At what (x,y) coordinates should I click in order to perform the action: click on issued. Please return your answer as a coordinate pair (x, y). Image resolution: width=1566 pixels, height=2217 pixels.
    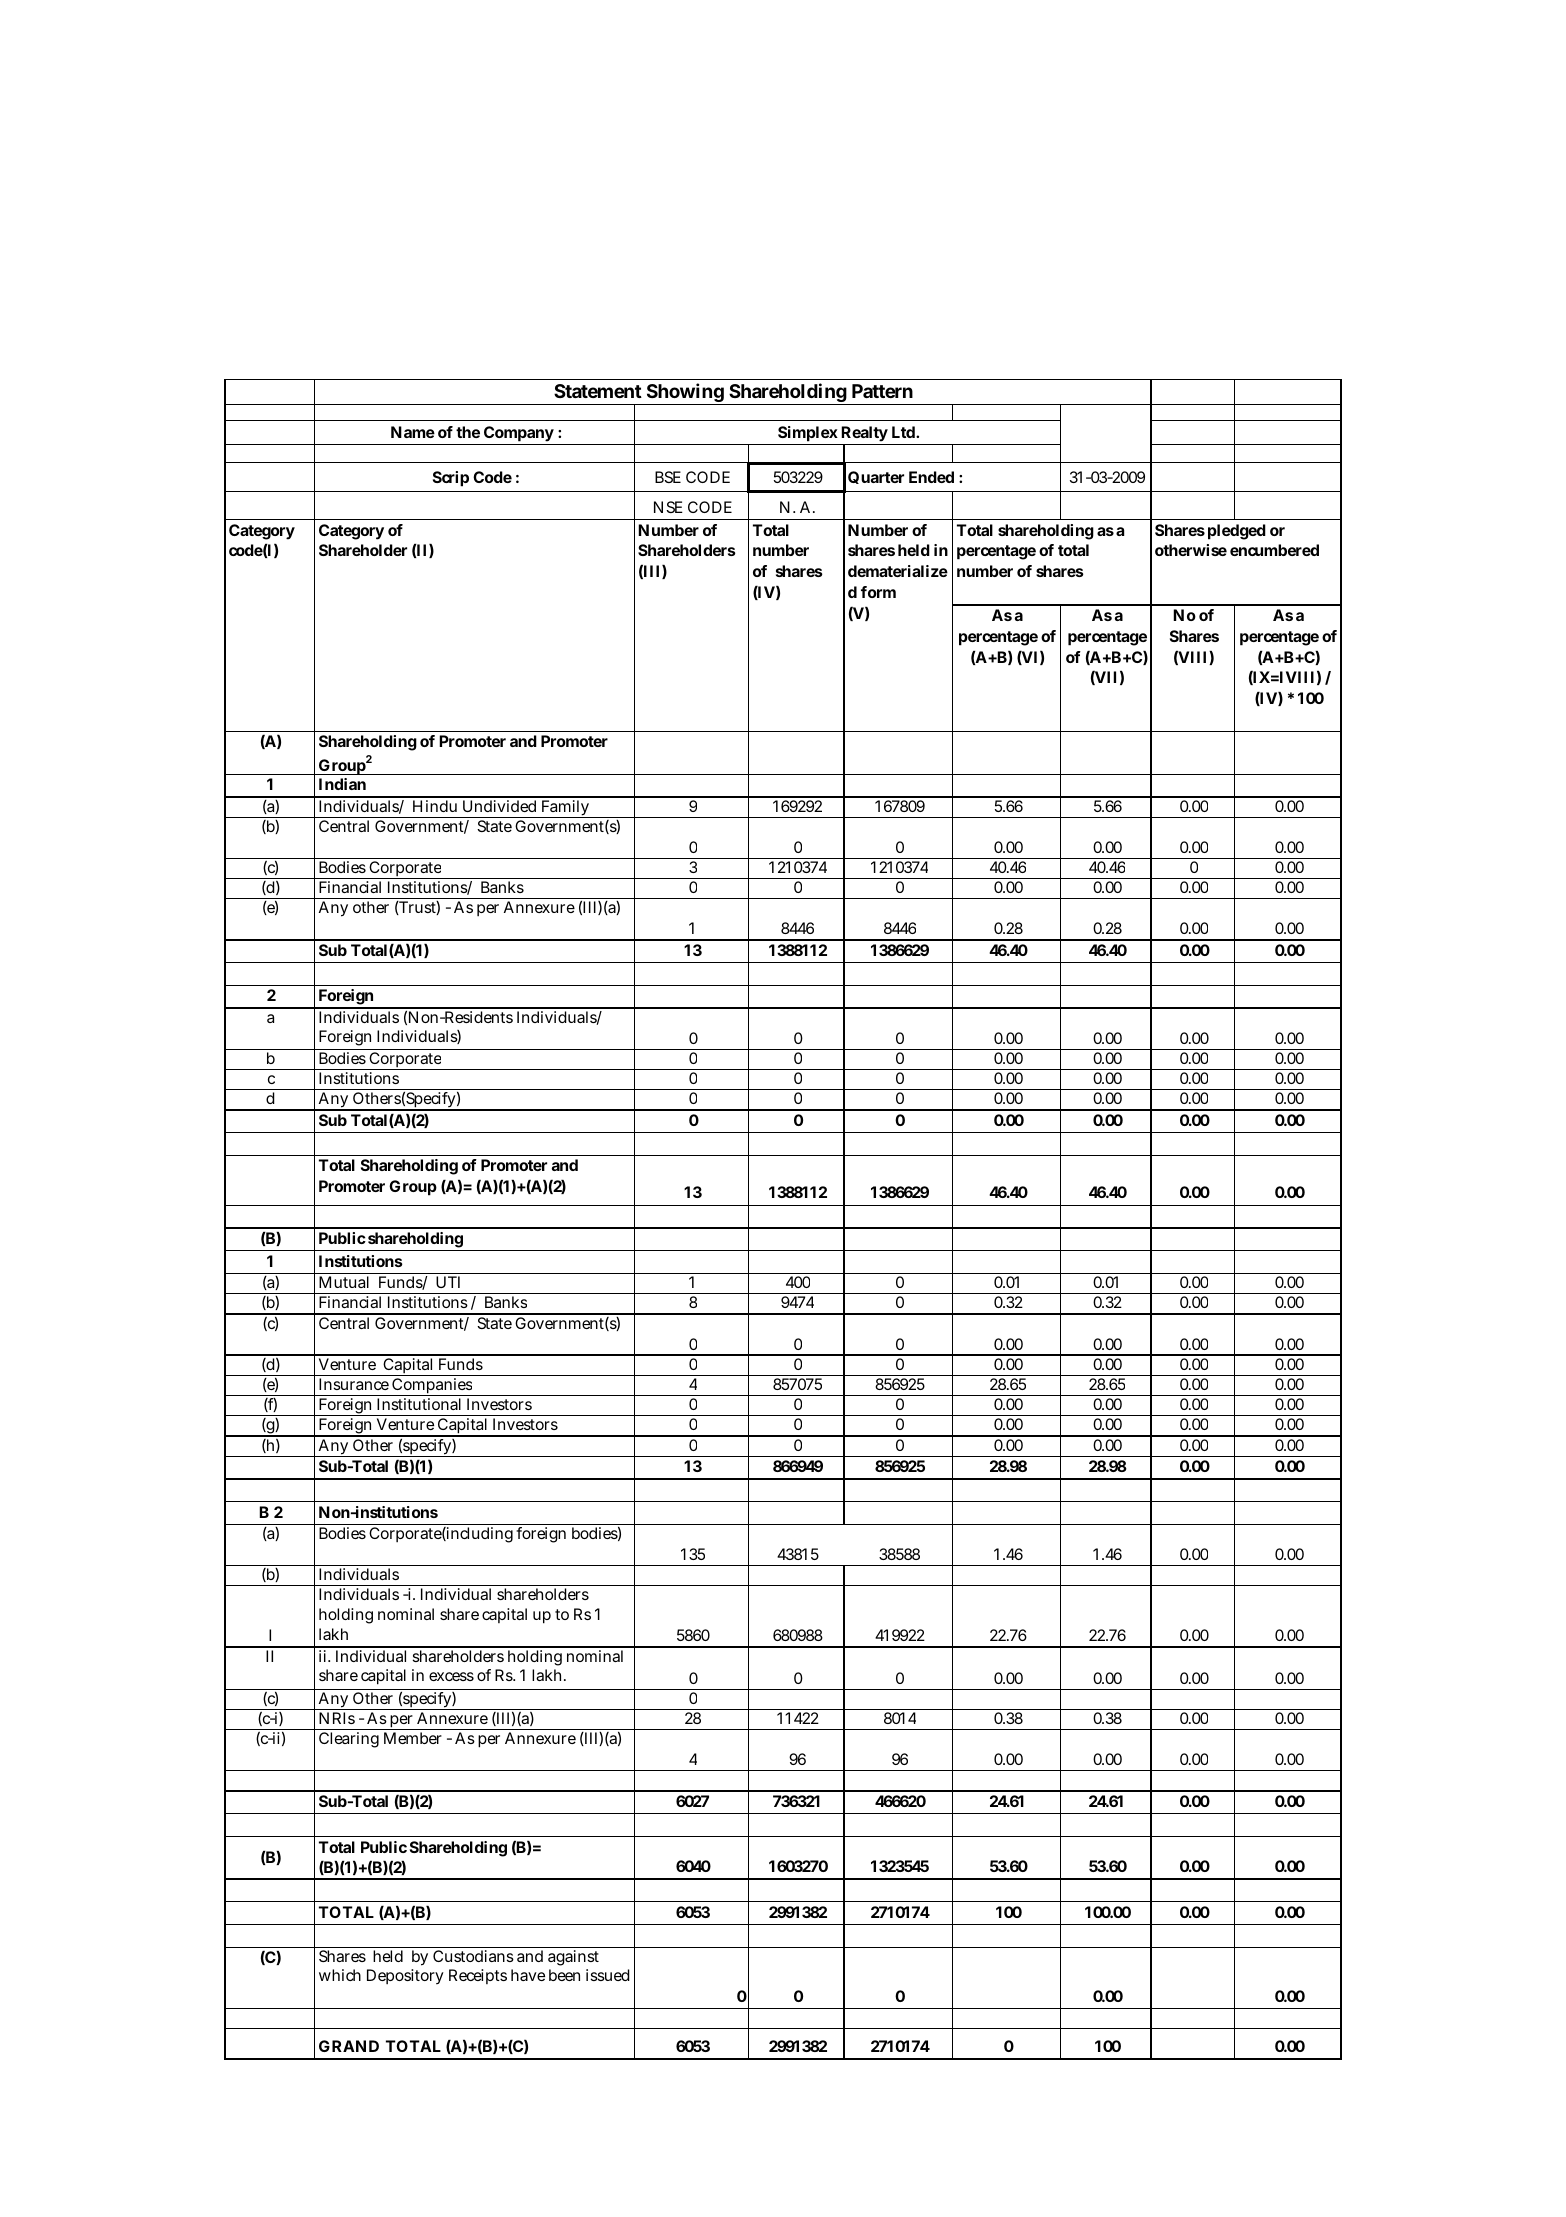
    Looking at the image, I should click on (608, 1975).
